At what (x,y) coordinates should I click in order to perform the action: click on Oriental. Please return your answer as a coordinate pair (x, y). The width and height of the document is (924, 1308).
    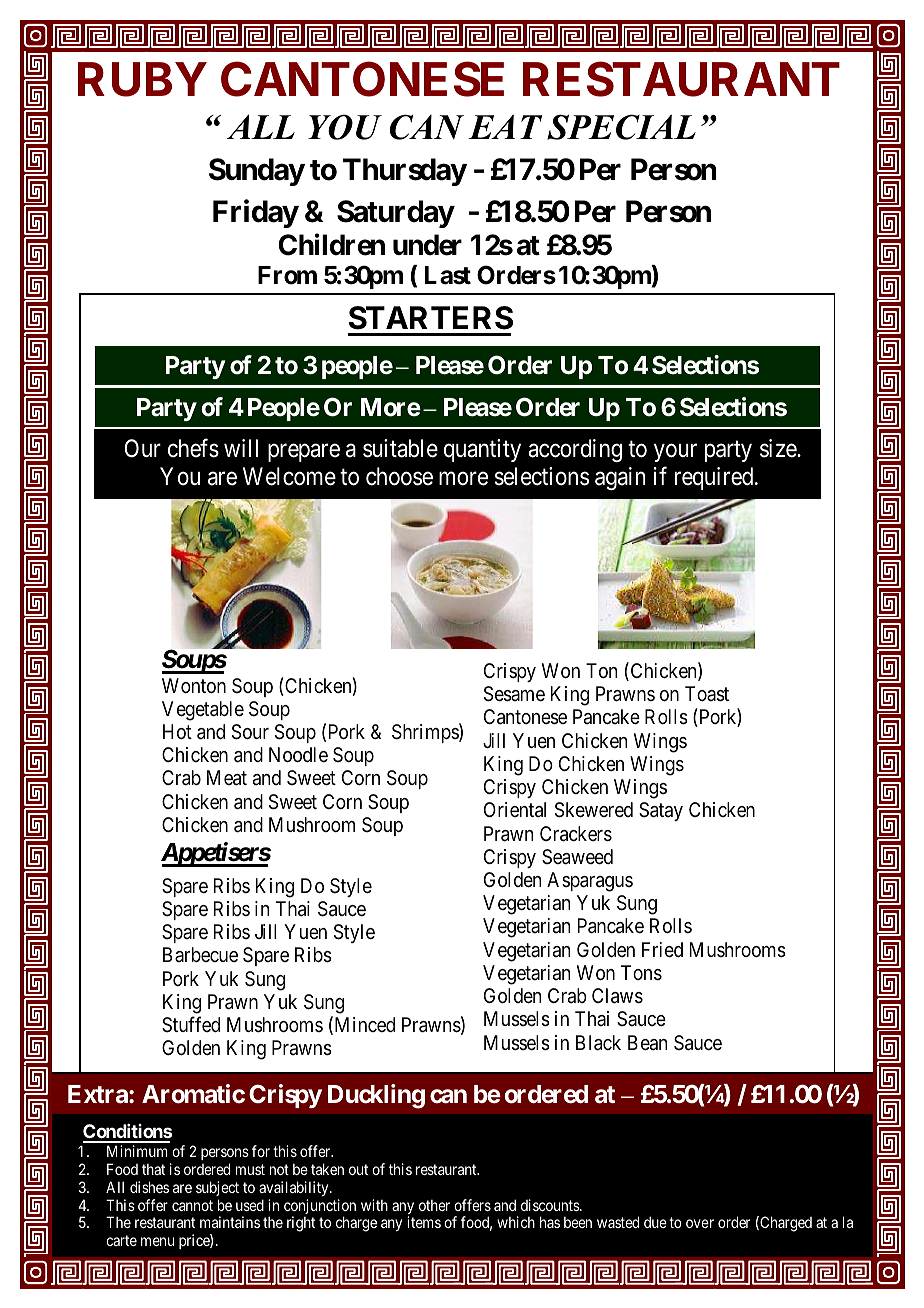
    Looking at the image, I should click on (515, 810).
